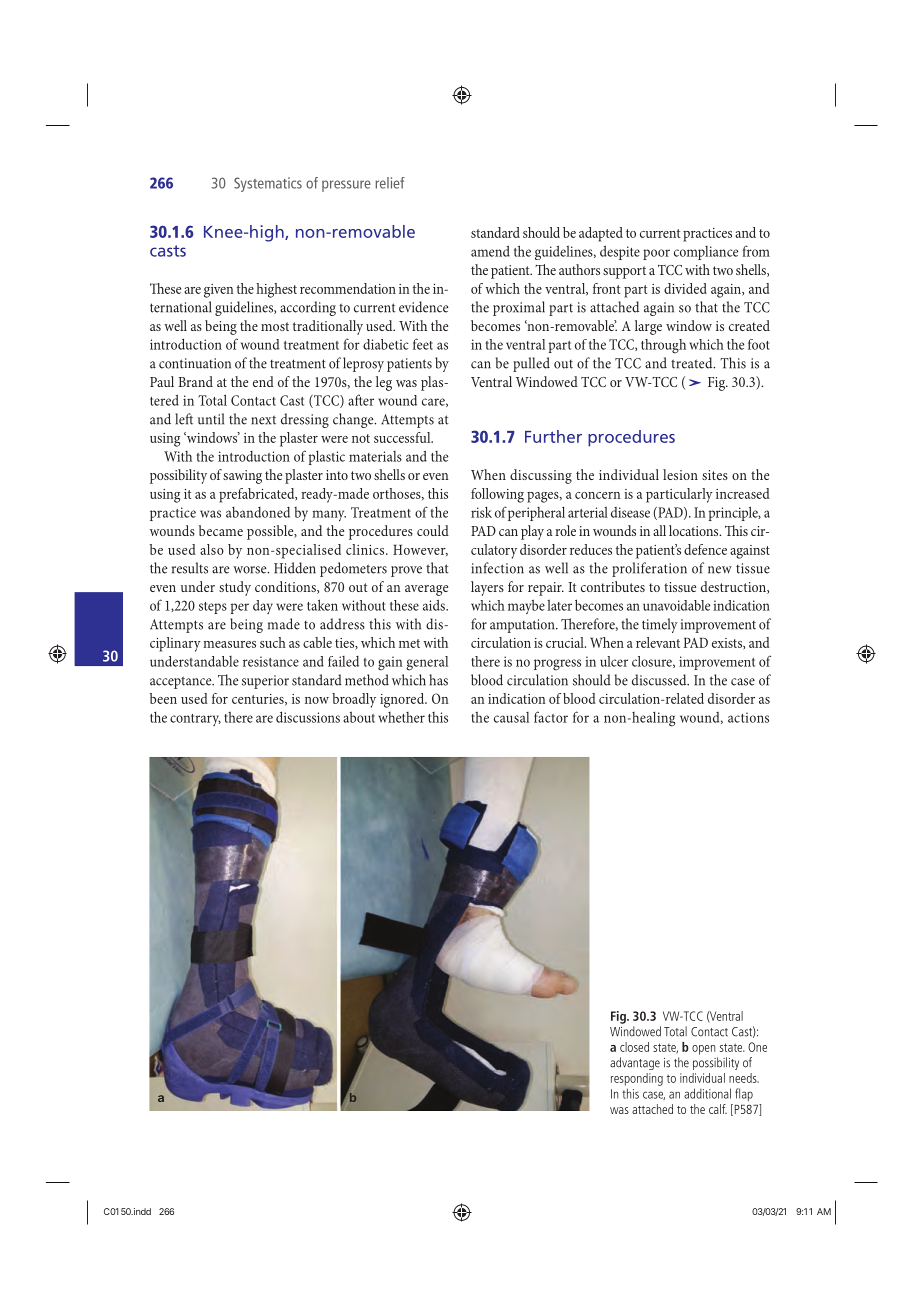 The image size is (924, 1308). Describe the element at coordinates (490, 251) in the screenshot. I see `amend` at that location.
